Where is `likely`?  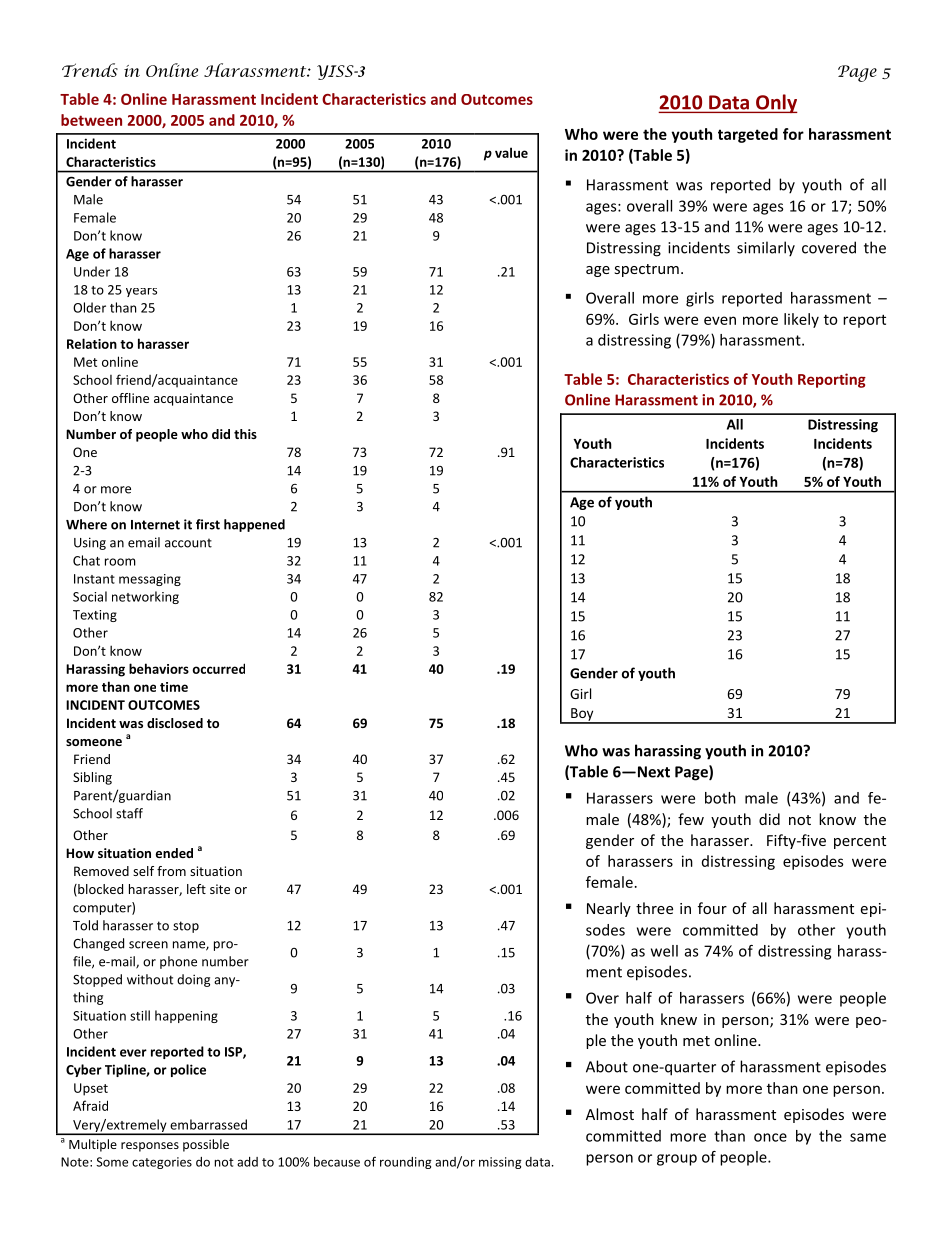 likely is located at coordinates (801, 320).
